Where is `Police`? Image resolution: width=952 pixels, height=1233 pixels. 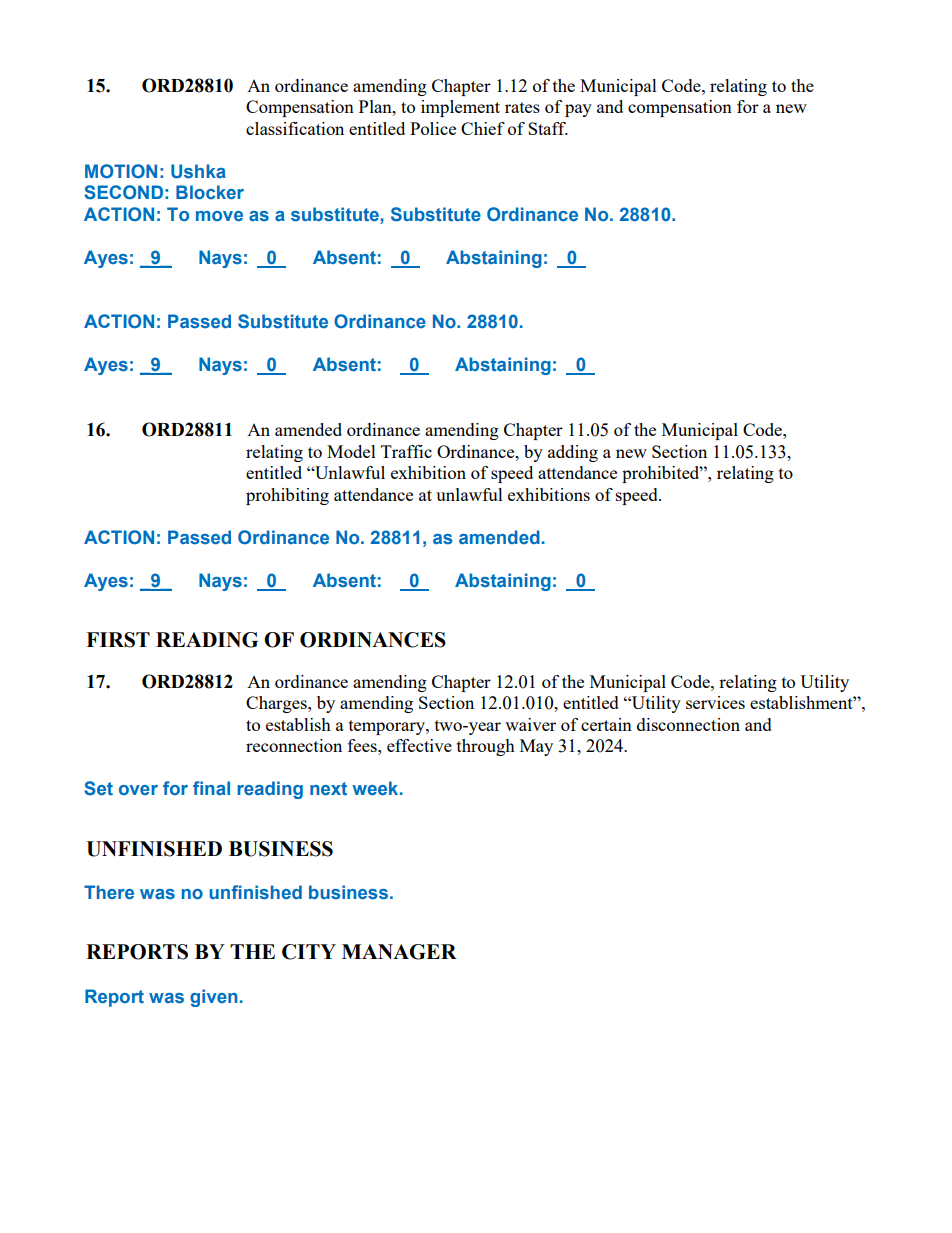
Police is located at coordinates (433, 128).
